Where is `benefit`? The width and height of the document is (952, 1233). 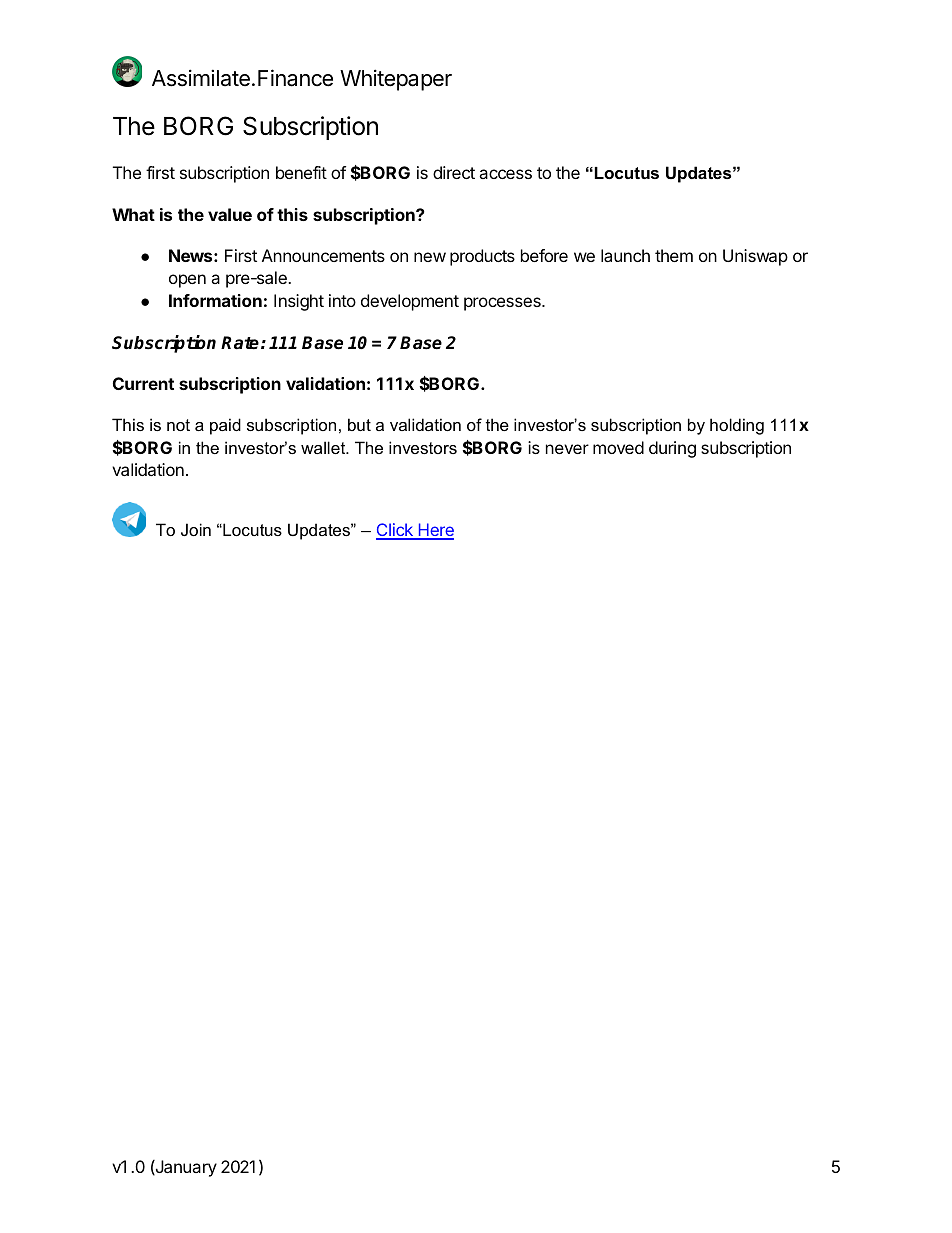 benefit is located at coordinates (301, 172).
